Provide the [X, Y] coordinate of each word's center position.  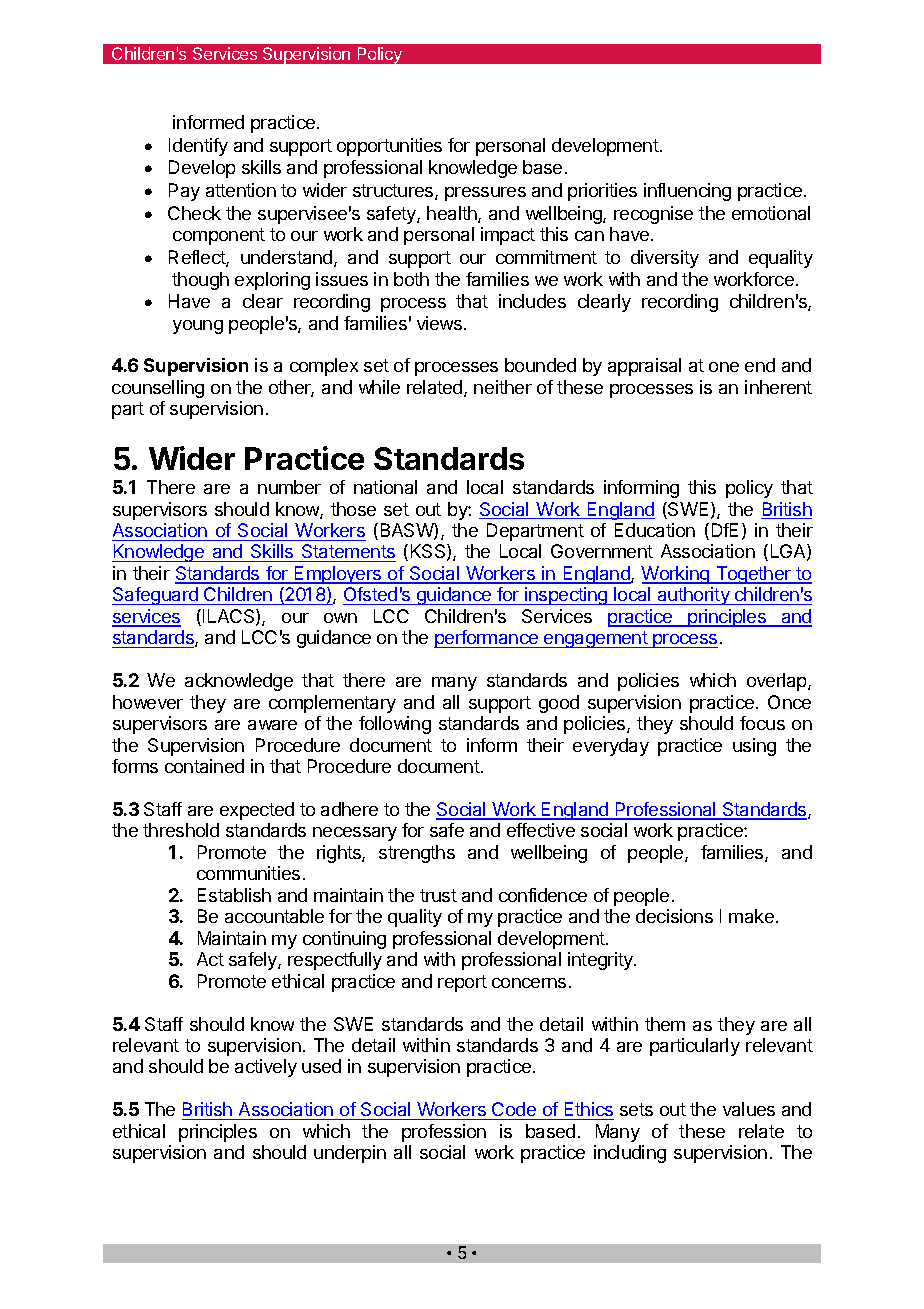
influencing [687, 192]
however [148, 702]
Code [514, 1111]
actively [266, 1068]
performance [487, 639]
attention [241, 190]
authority [694, 596]
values [749, 1109]
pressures [485, 194]
